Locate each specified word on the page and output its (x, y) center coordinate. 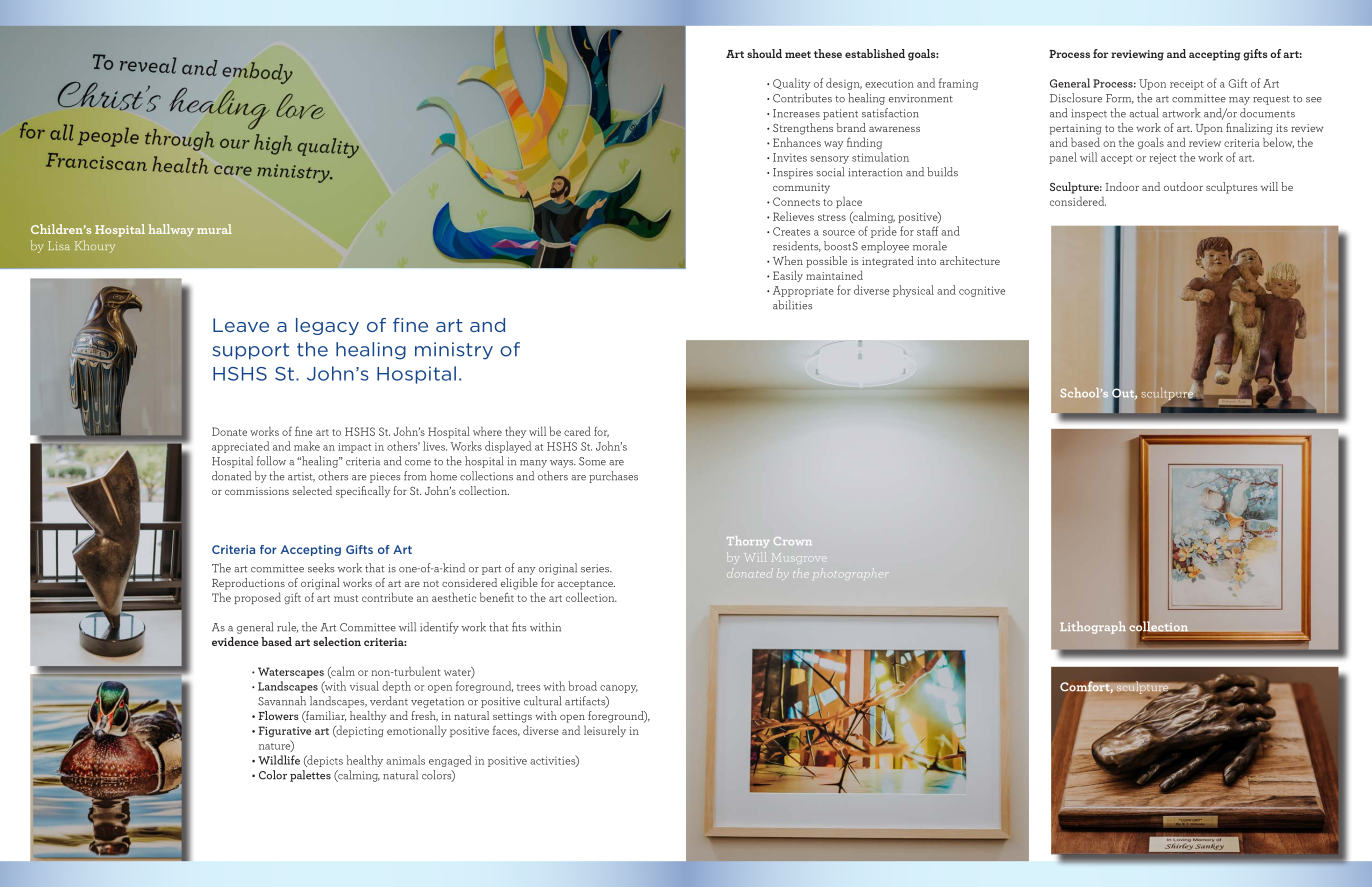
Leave (241, 325)
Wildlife (279, 760)
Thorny (748, 542)
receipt (1187, 85)
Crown (792, 541)
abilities (792, 305)
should (764, 53)
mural (214, 229)
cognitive (982, 291)
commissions (257, 491)
